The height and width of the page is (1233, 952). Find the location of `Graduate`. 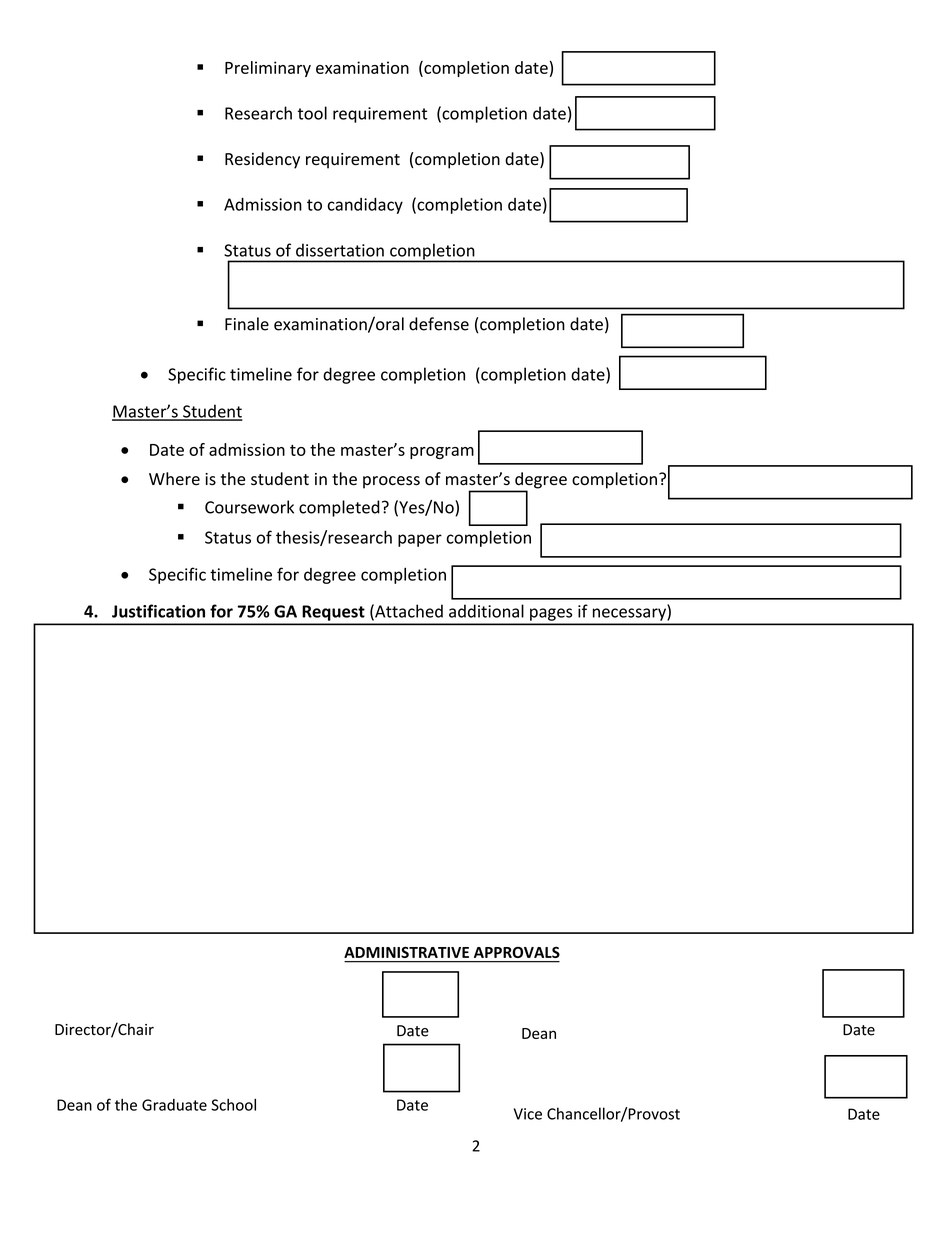

Graduate is located at coordinates (174, 1105).
